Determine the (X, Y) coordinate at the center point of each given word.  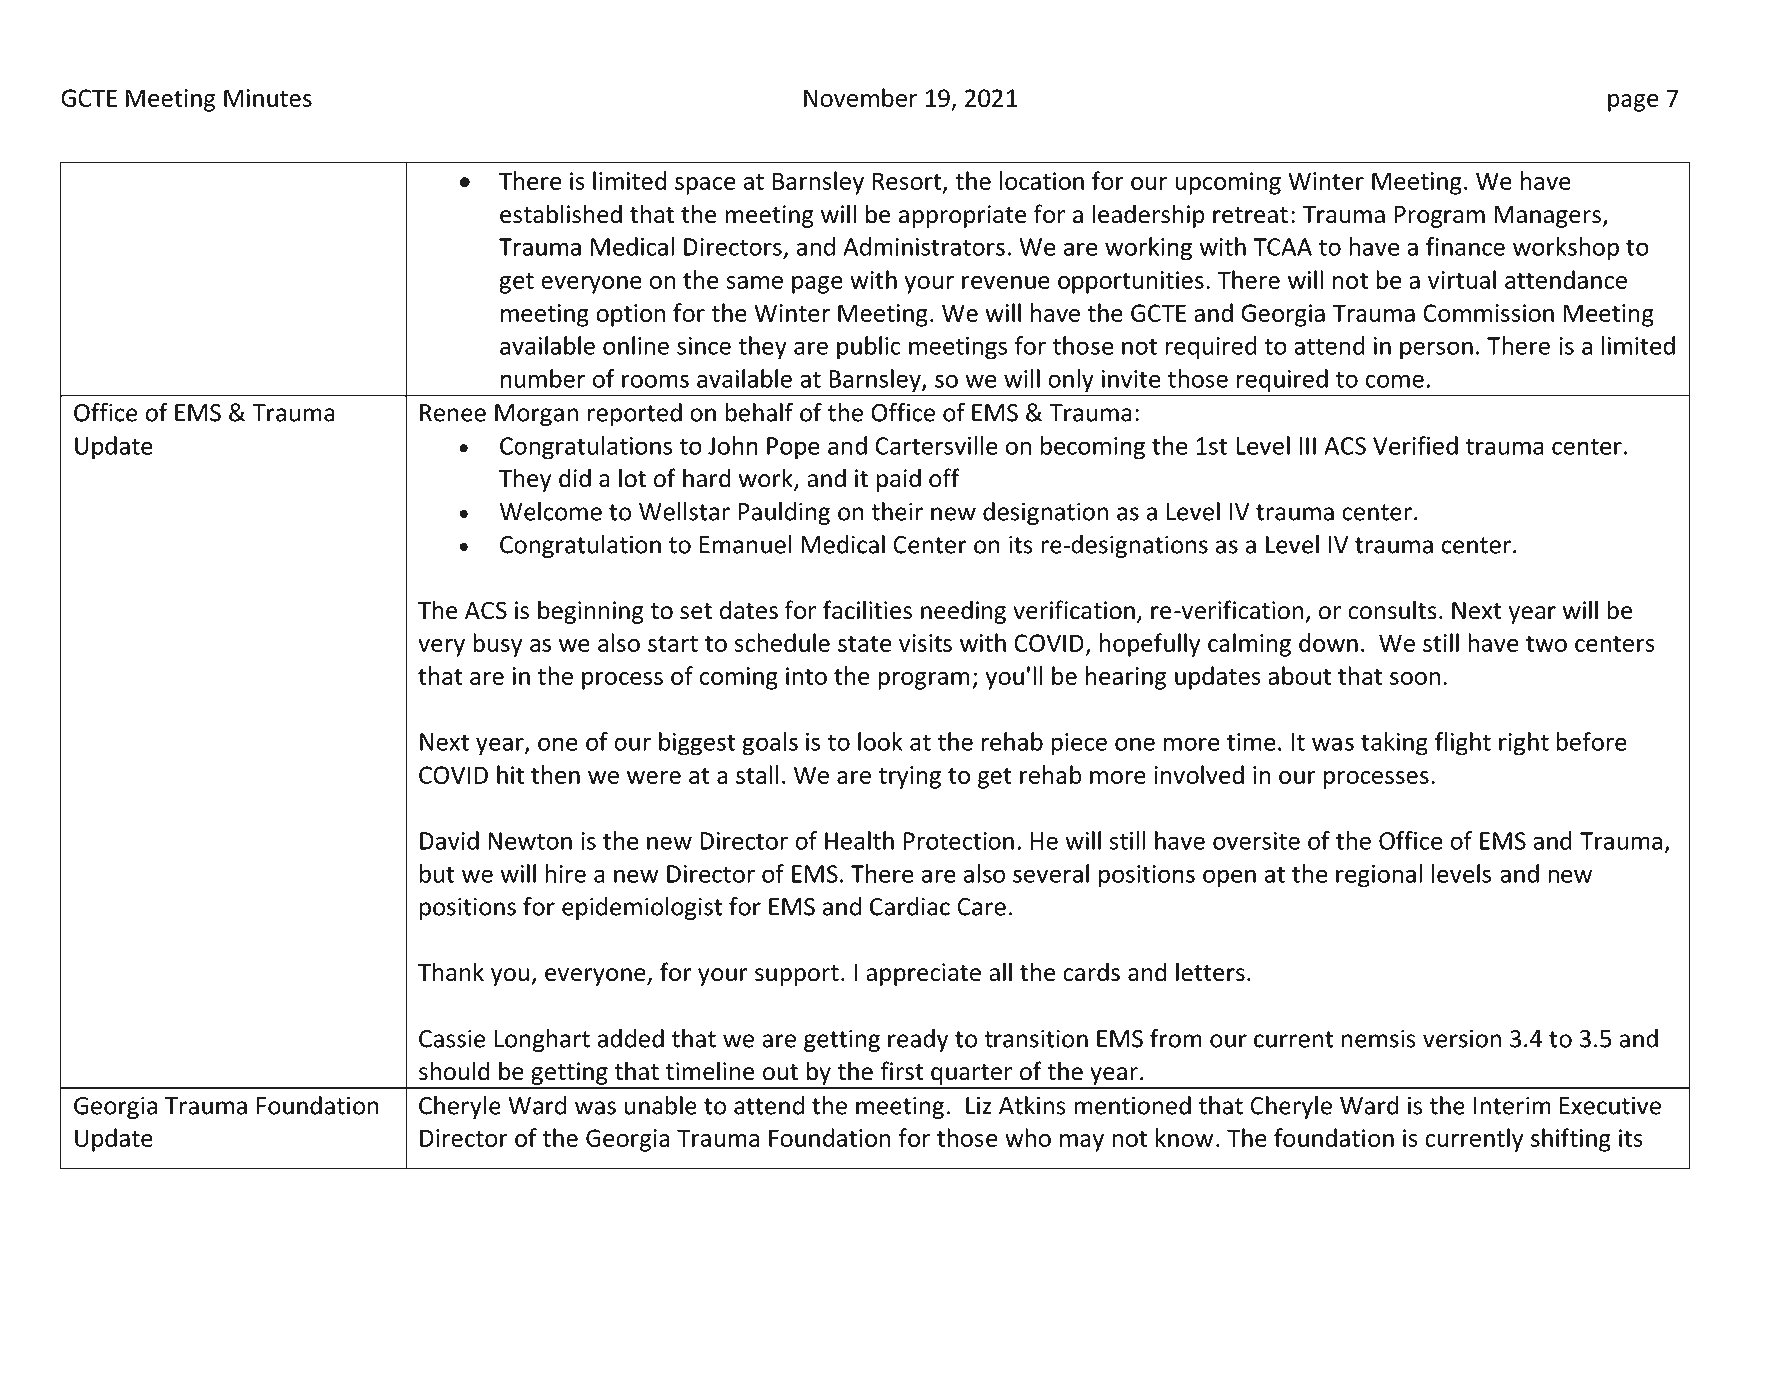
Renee (453, 413)
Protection (959, 841)
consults (1392, 610)
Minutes (268, 98)
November (860, 97)
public (869, 348)
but (437, 873)
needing (963, 612)
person (1436, 350)
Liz (979, 1105)
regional (1379, 876)
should (454, 1071)
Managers (1549, 217)
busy (497, 645)
